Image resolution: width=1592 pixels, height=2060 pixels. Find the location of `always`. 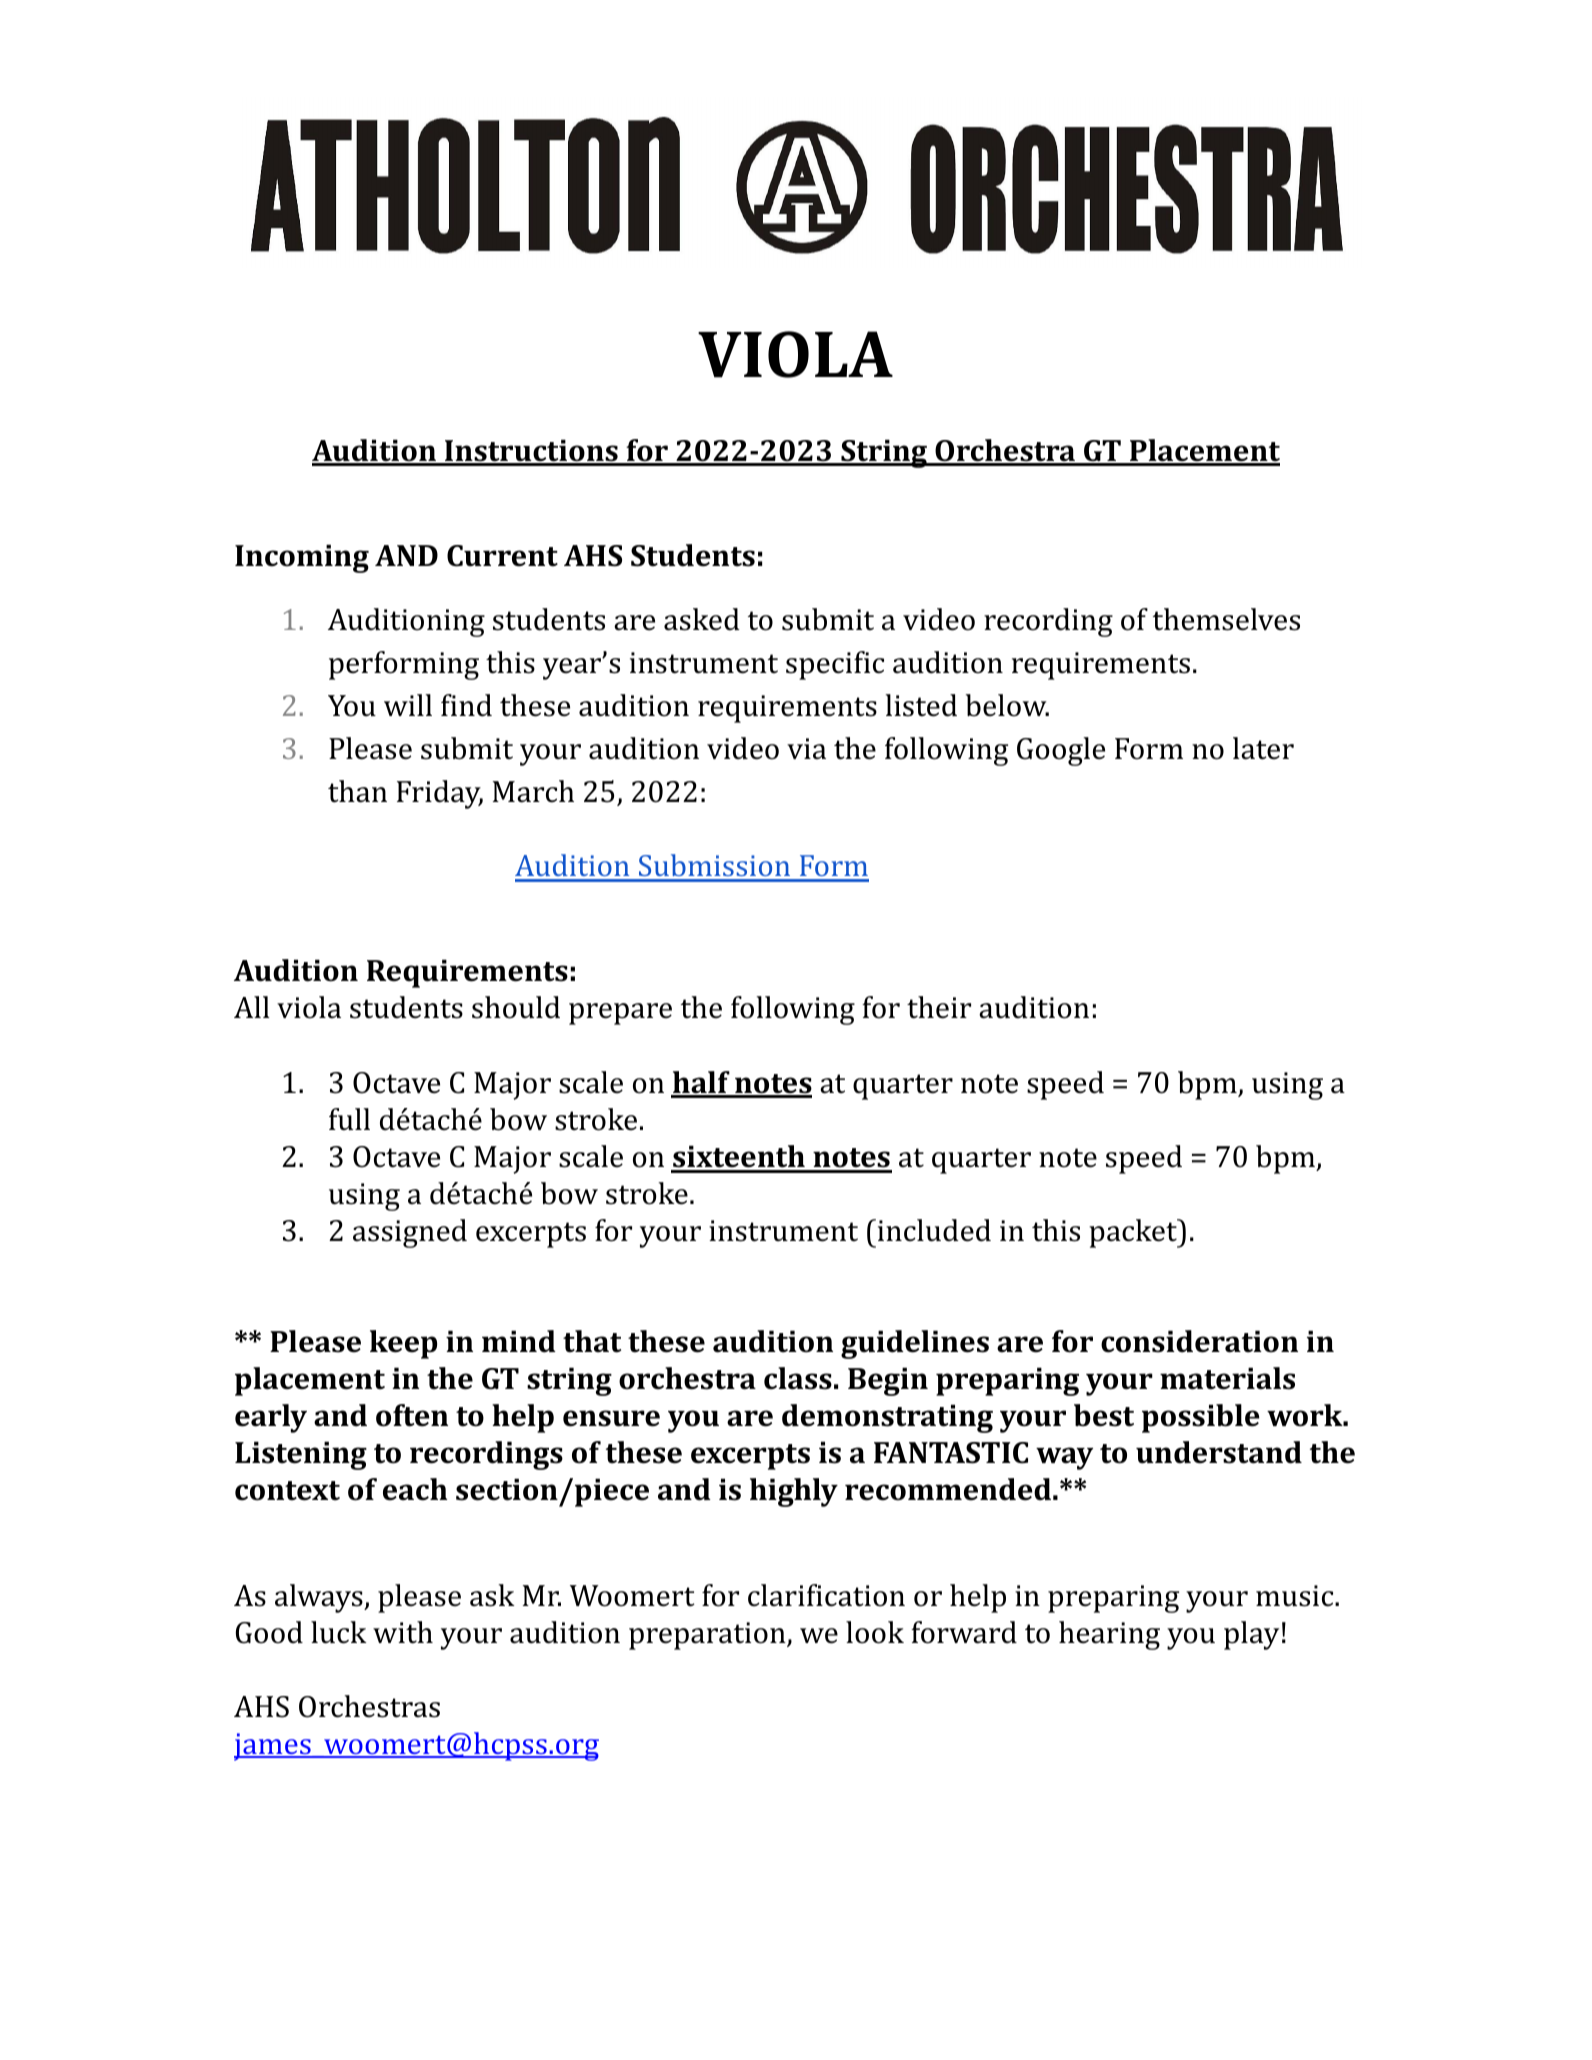

always is located at coordinates (320, 1598).
